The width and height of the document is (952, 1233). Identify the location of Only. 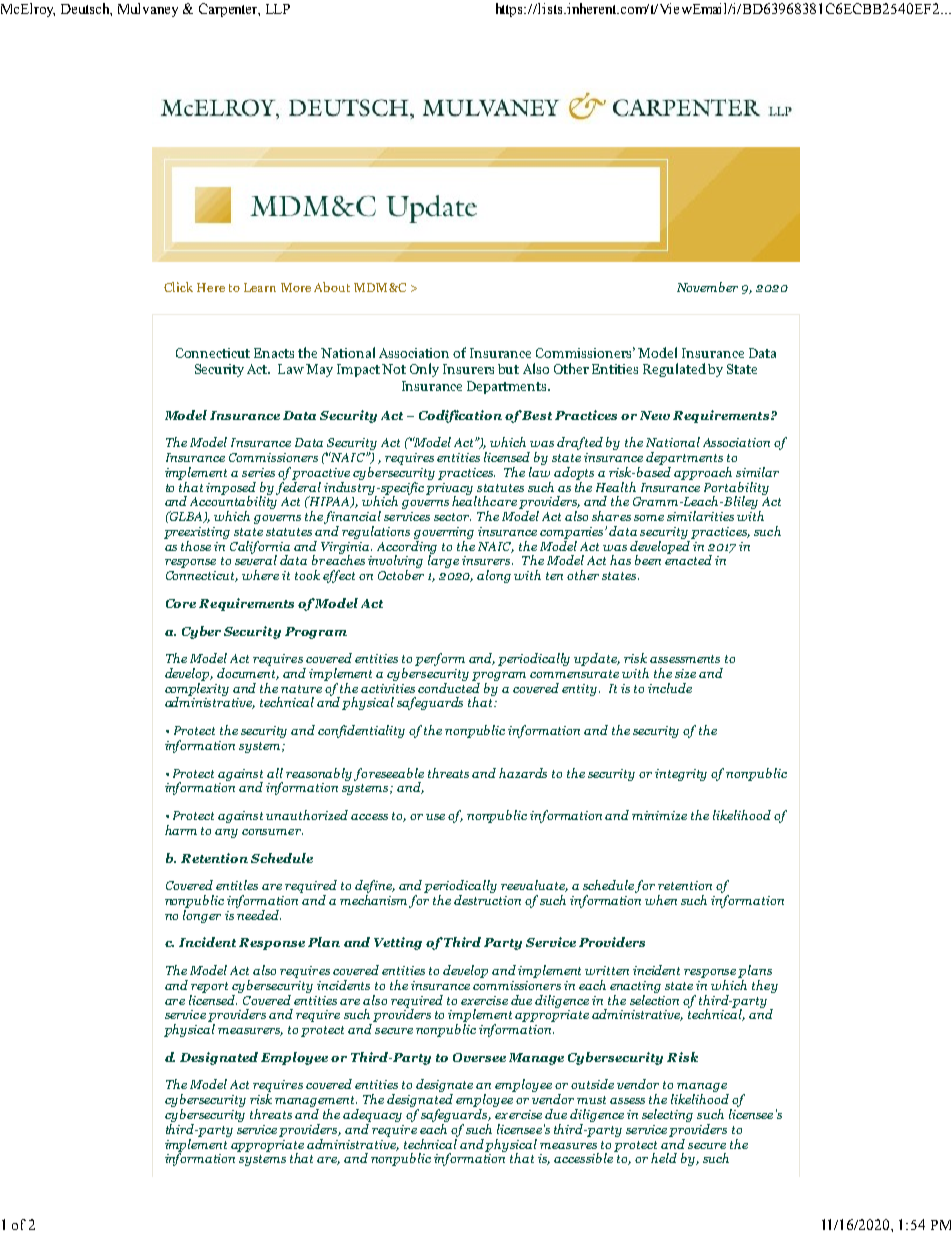
(424, 370).
